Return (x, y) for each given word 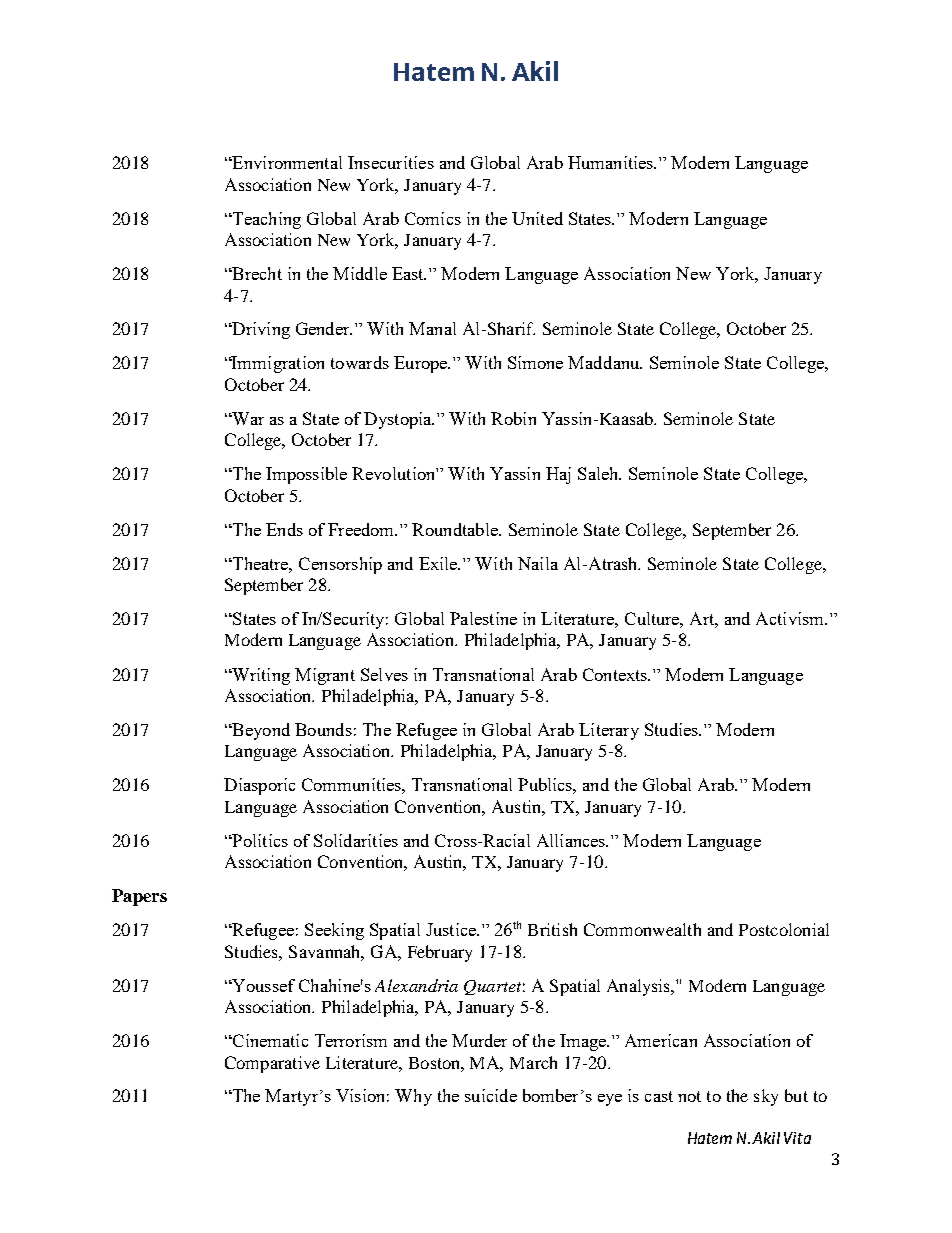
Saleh (599, 473)
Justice (452, 929)
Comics (433, 218)
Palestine (483, 618)
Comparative (272, 1064)
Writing (260, 676)
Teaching (265, 220)
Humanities (612, 162)
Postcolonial (784, 929)
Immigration (277, 364)
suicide (491, 1095)
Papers (139, 897)
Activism (791, 618)
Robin (513, 418)
